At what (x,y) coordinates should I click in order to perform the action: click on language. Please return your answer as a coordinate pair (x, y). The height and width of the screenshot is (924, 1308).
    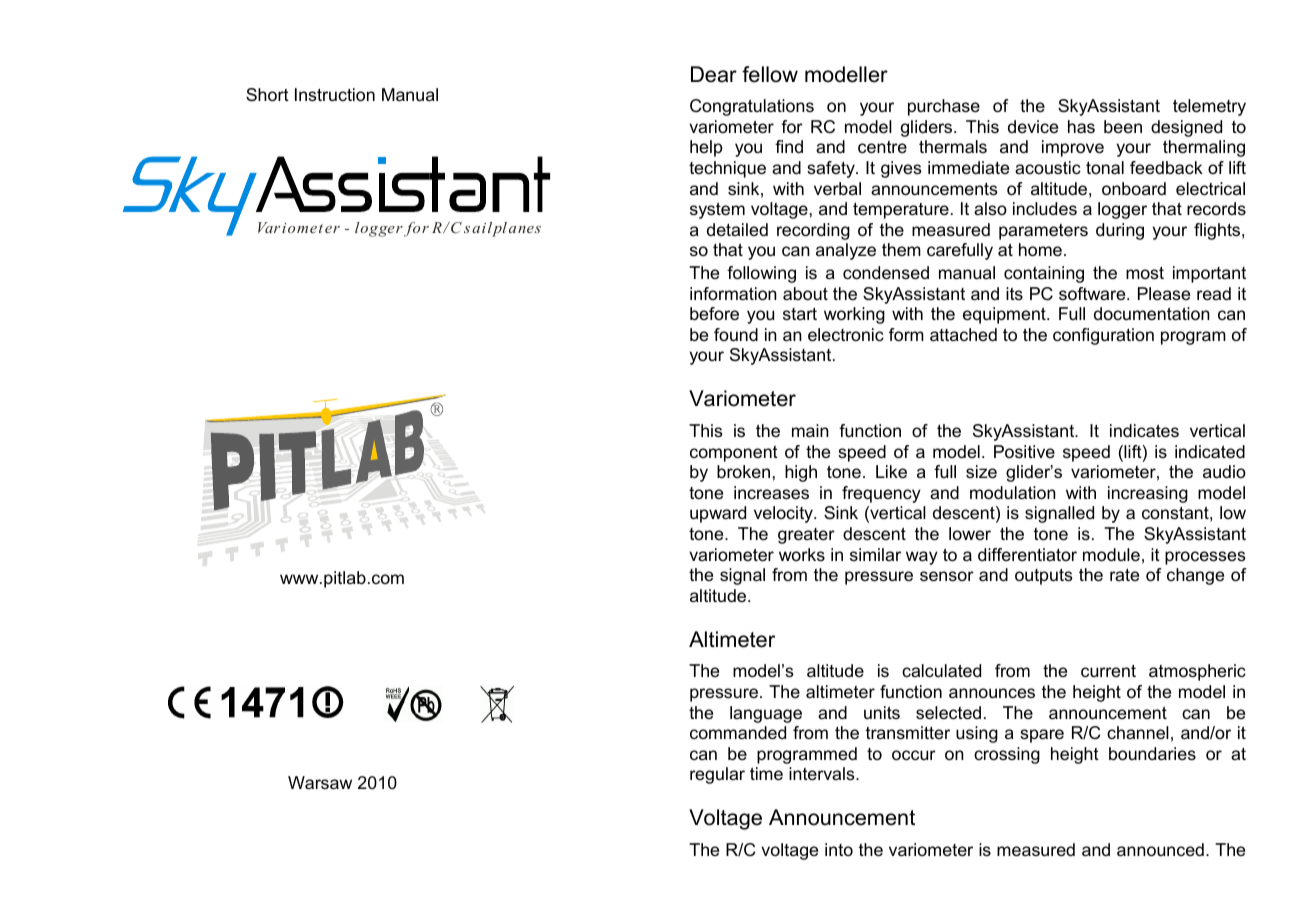
    Looking at the image, I should click on (766, 714).
